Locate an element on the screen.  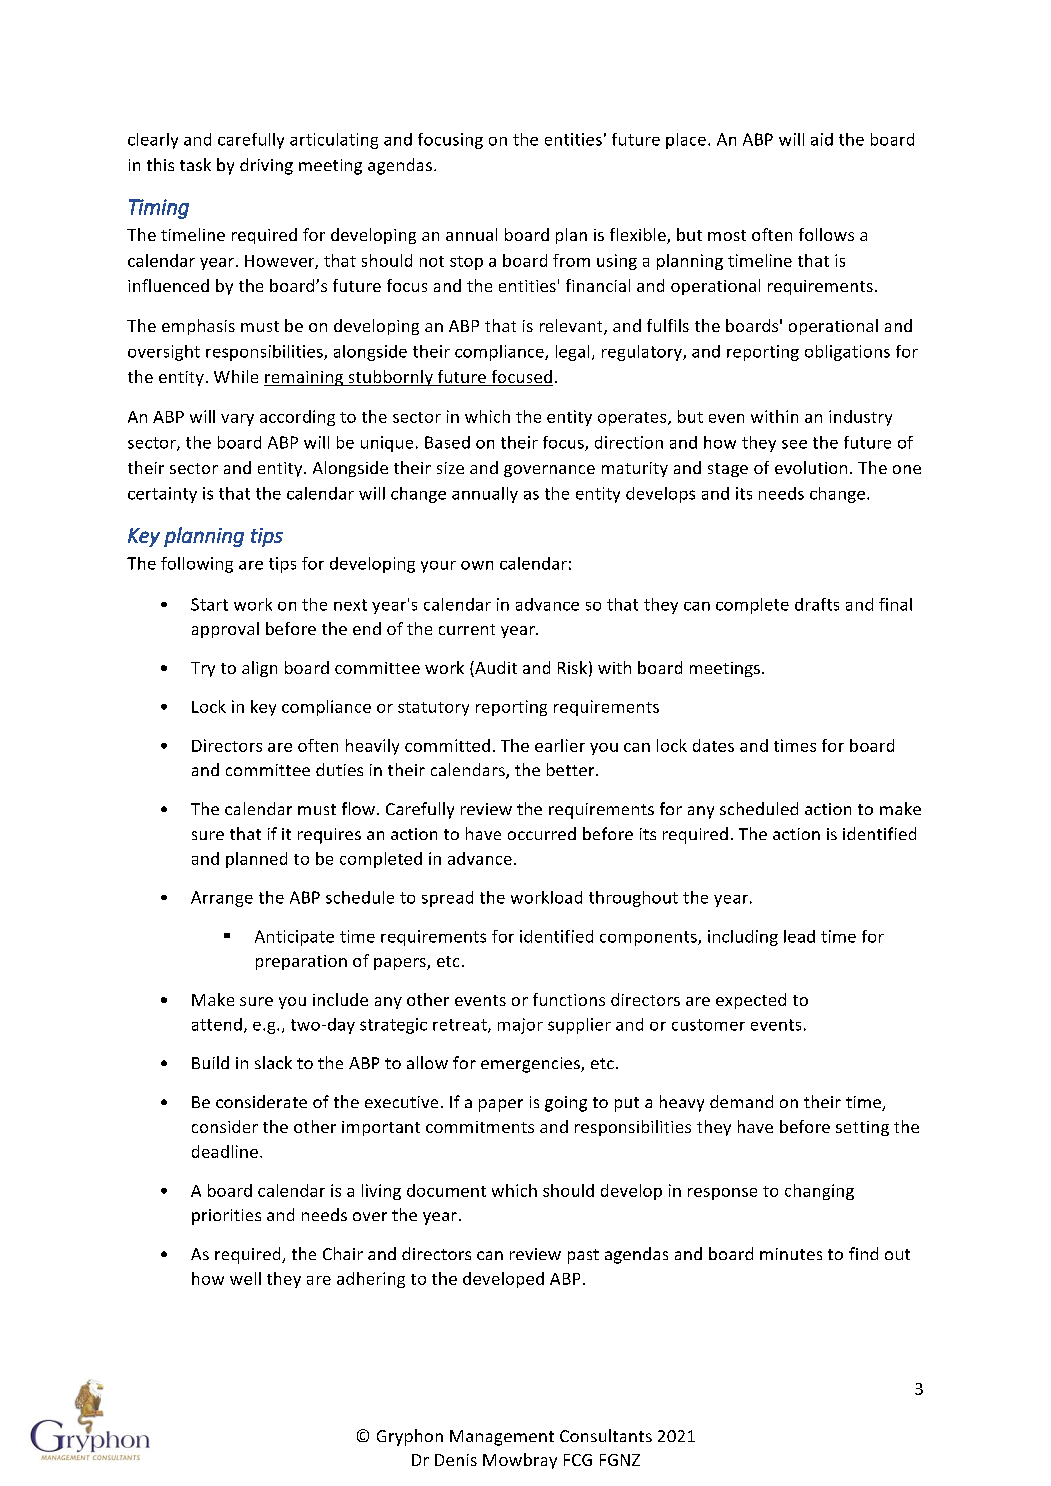
aid is located at coordinates (822, 139).
